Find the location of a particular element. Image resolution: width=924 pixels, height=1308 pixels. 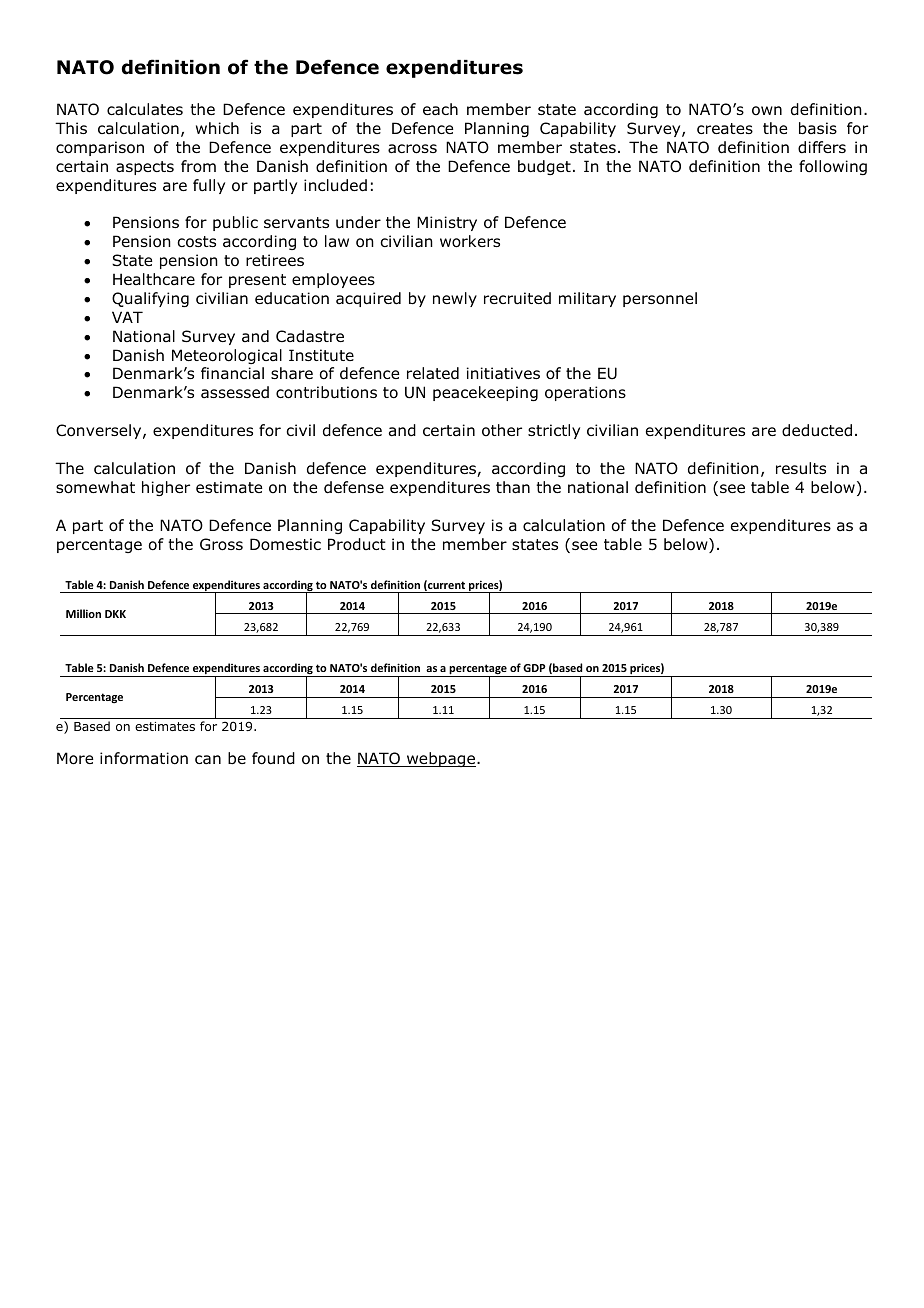

each is located at coordinates (440, 109).
